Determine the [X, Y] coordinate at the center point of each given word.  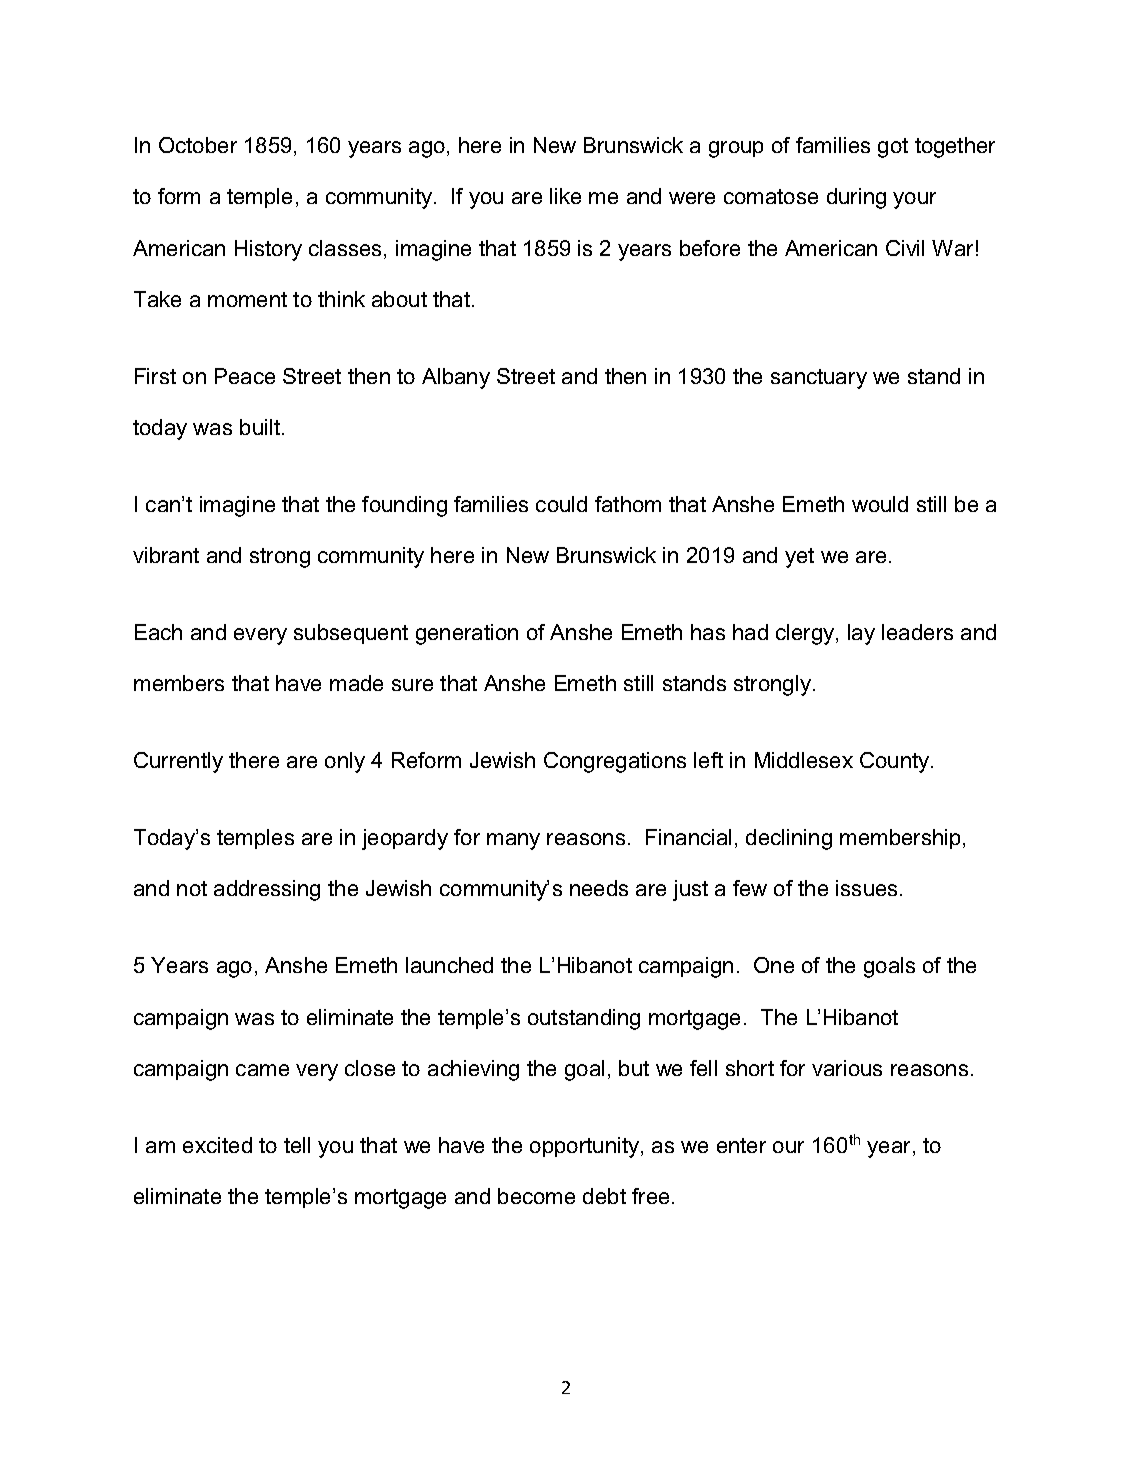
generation [467, 634]
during [856, 198]
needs [599, 888]
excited [217, 1145]
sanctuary [819, 379]
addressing [267, 890]
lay [861, 634]
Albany [456, 378]
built [261, 427]
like [565, 196]
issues [866, 888]
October [198, 145]
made [356, 683]
